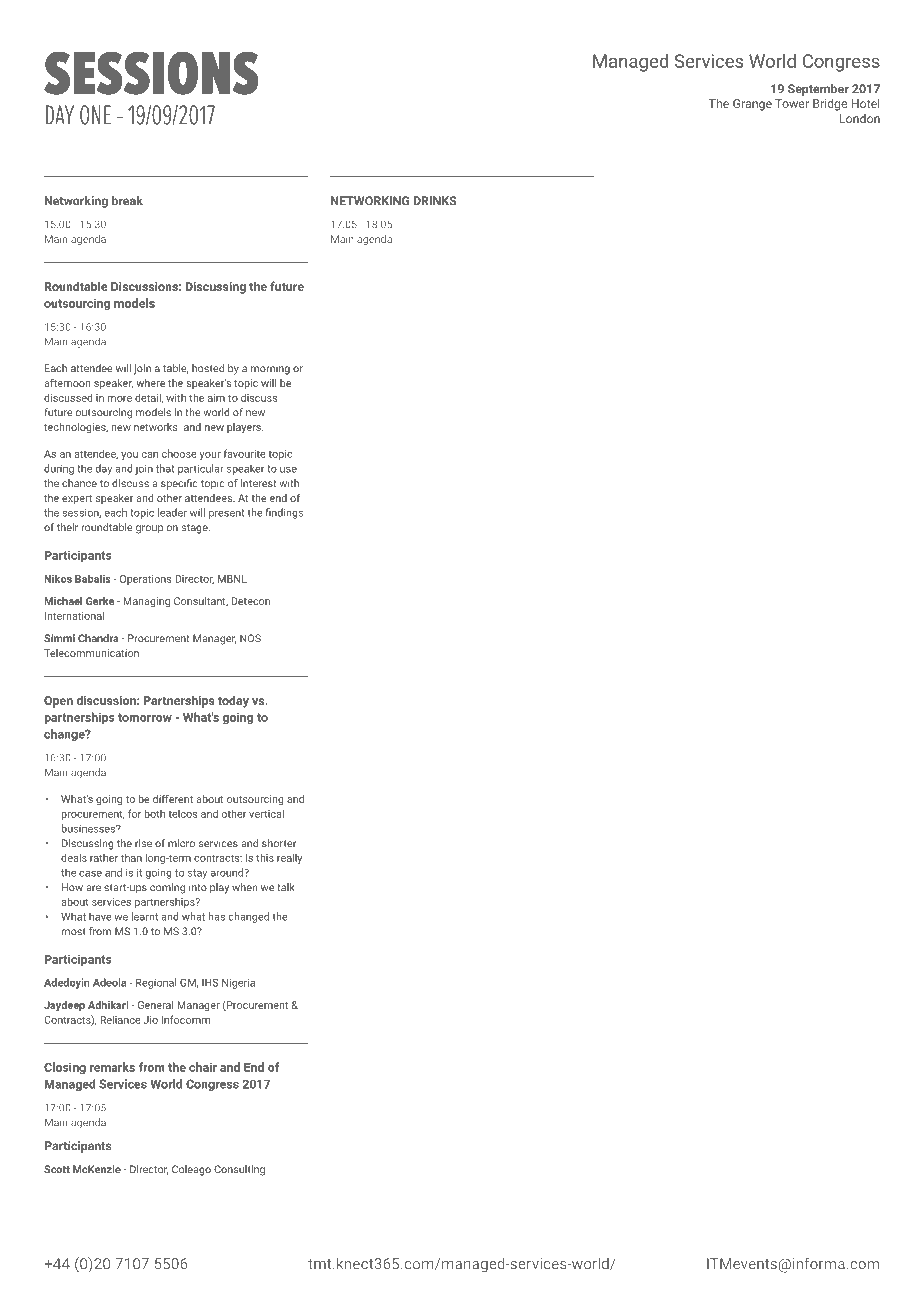 The width and height of the screenshot is (924, 1308). Describe the element at coordinates (289, 858) in the screenshot. I see `really` at that location.
